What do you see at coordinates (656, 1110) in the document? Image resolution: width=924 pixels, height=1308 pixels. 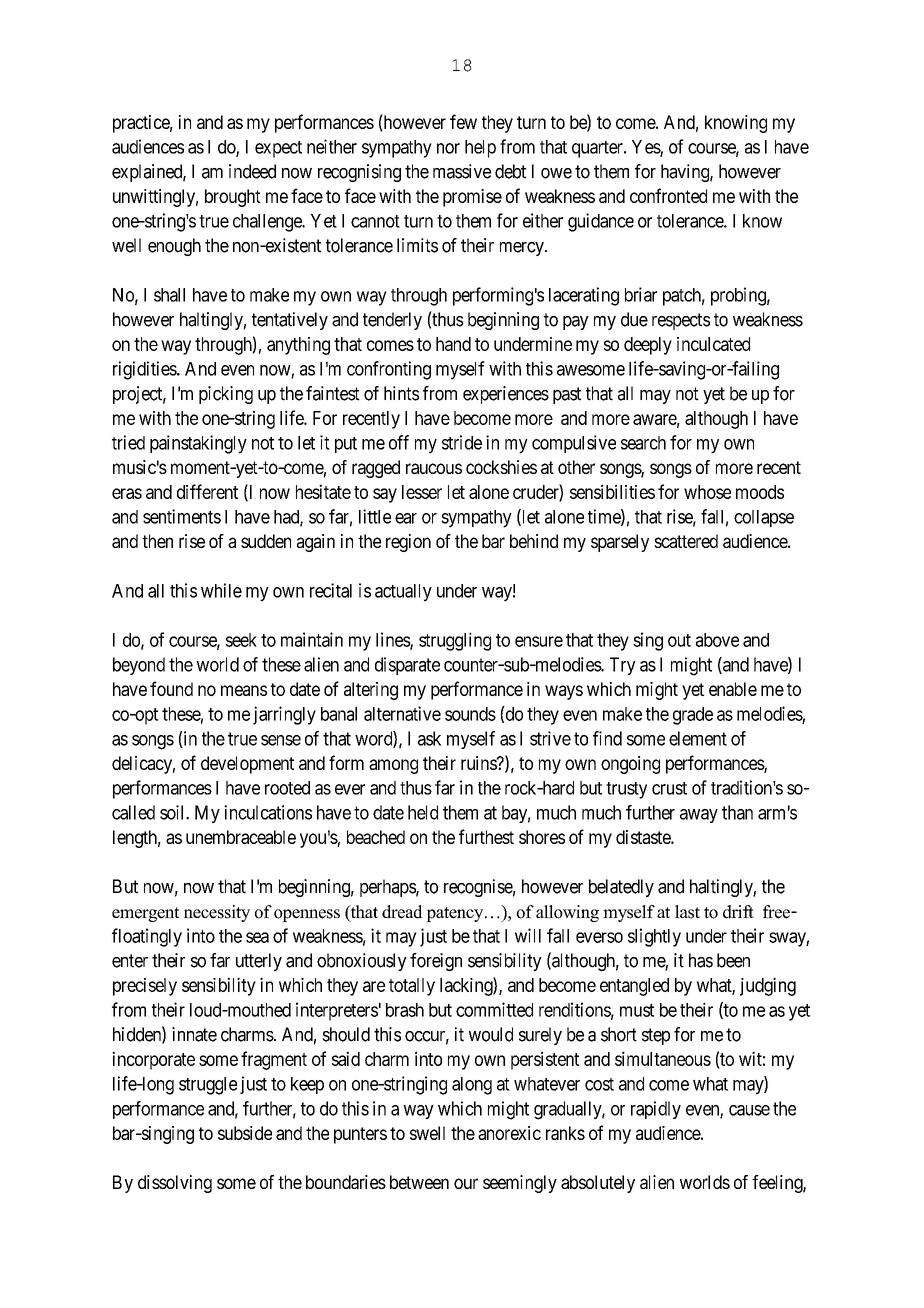 I see `rapidly` at bounding box center [656, 1110].
